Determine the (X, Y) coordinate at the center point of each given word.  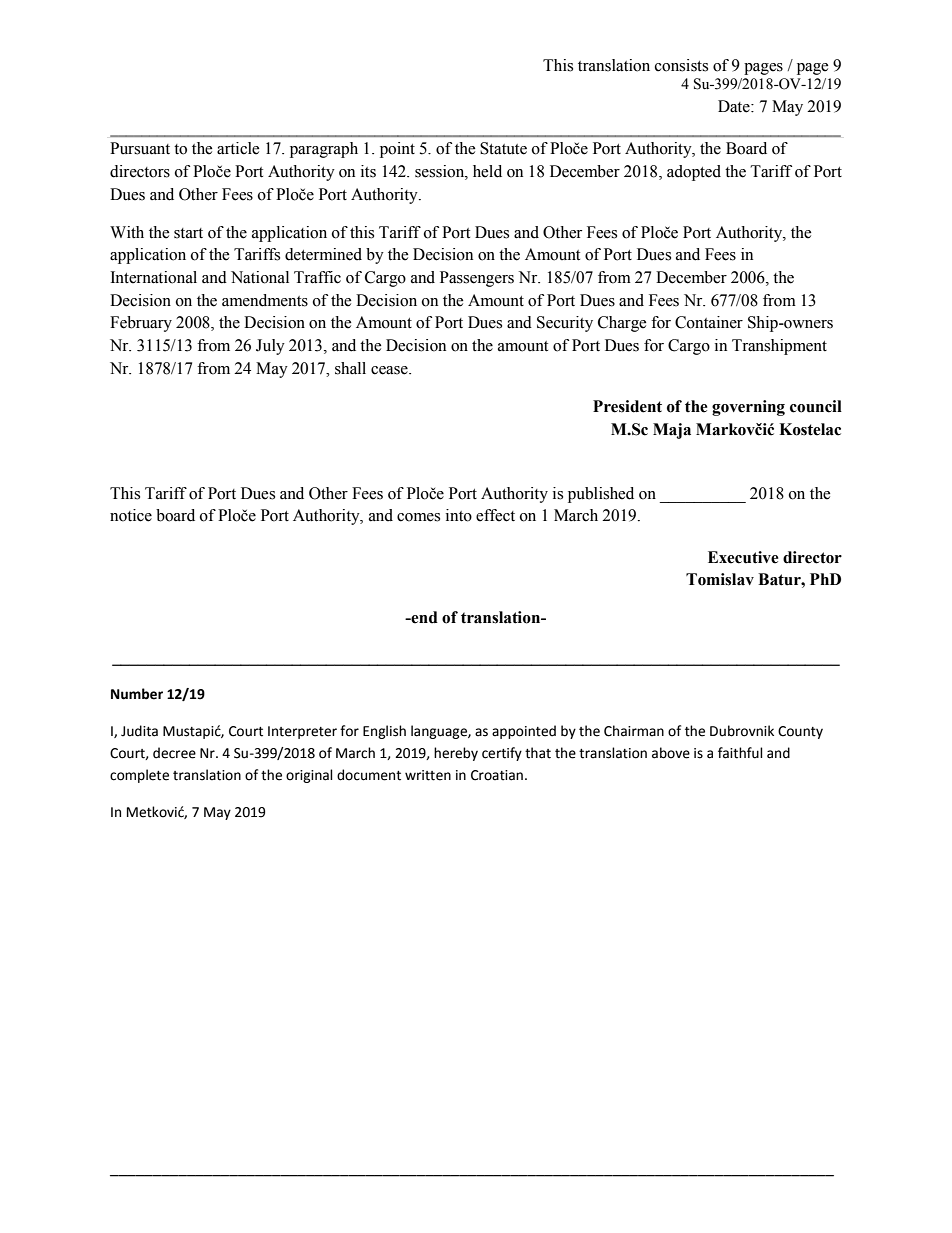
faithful (740, 753)
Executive (743, 557)
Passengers (477, 279)
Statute (503, 148)
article (238, 148)
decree (174, 753)
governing (748, 408)
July (270, 347)
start (188, 233)
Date (735, 106)
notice (131, 515)
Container (709, 322)
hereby (456, 754)
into (459, 515)
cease (390, 370)
